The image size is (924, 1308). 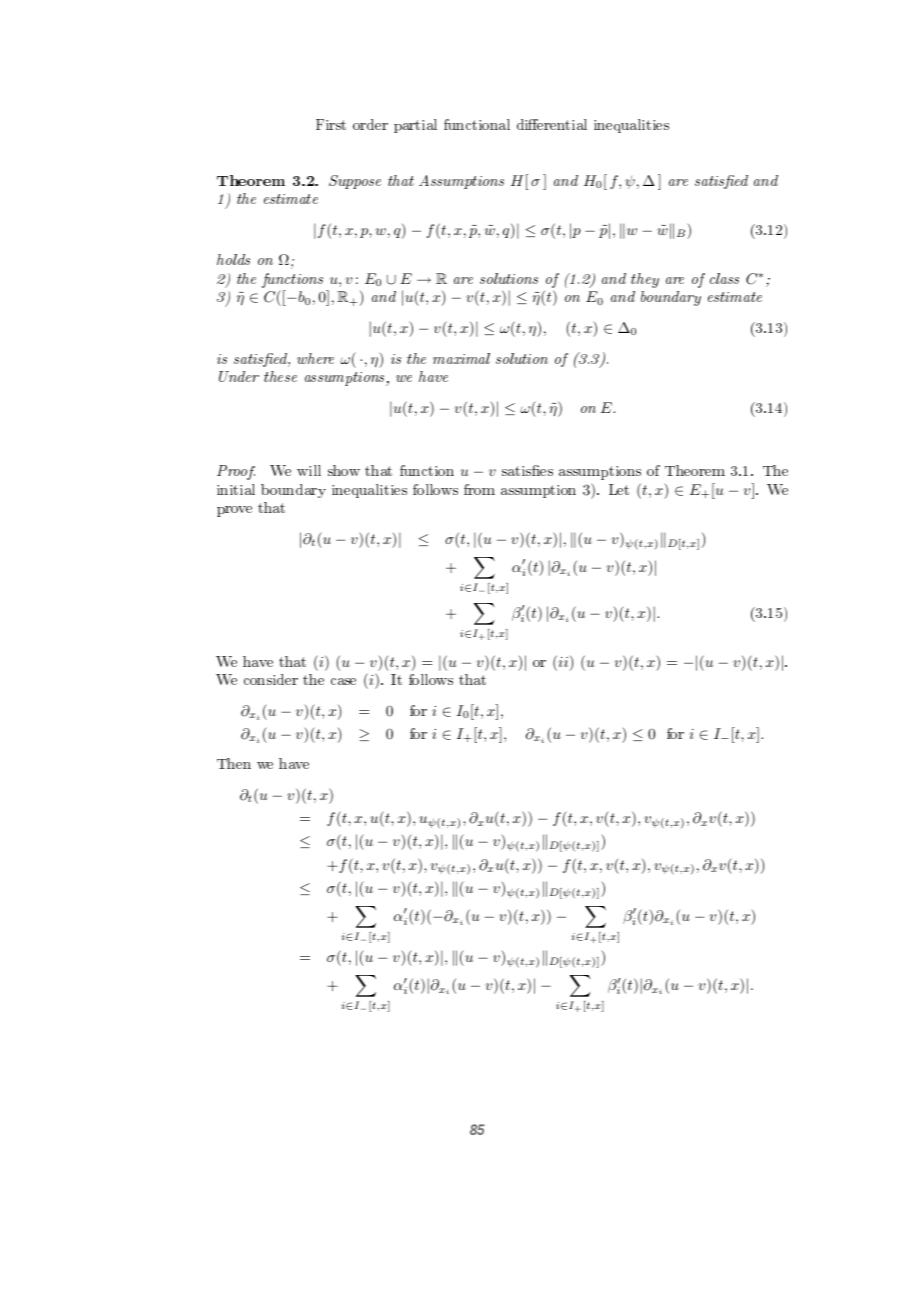 I want to click on Proof, so click(x=236, y=472).
